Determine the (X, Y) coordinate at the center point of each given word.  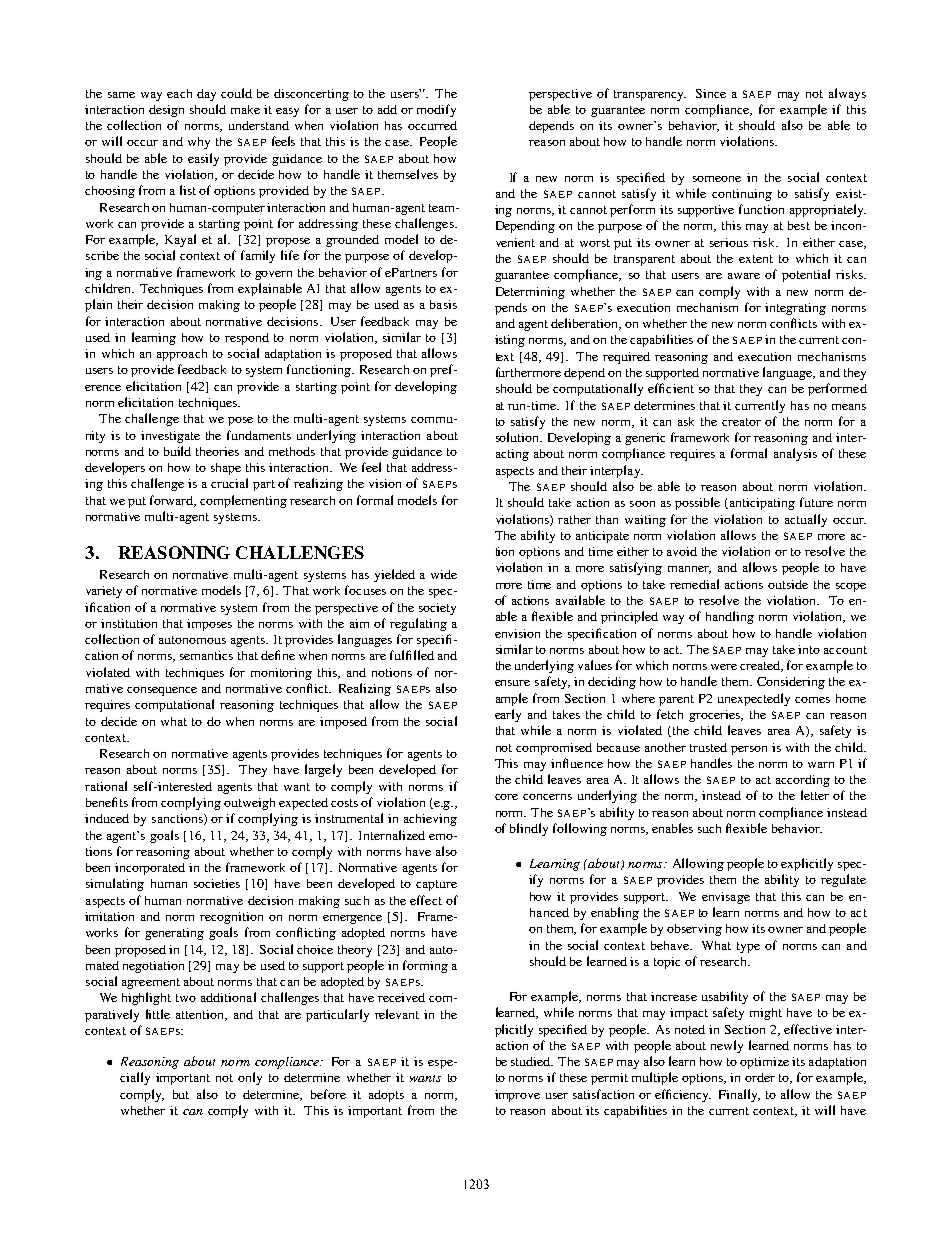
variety (104, 592)
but (181, 1094)
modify (436, 110)
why (199, 143)
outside (788, 584)
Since (711, 93)
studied (532, 1061)
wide (444, 574)
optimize (764, 1063)
